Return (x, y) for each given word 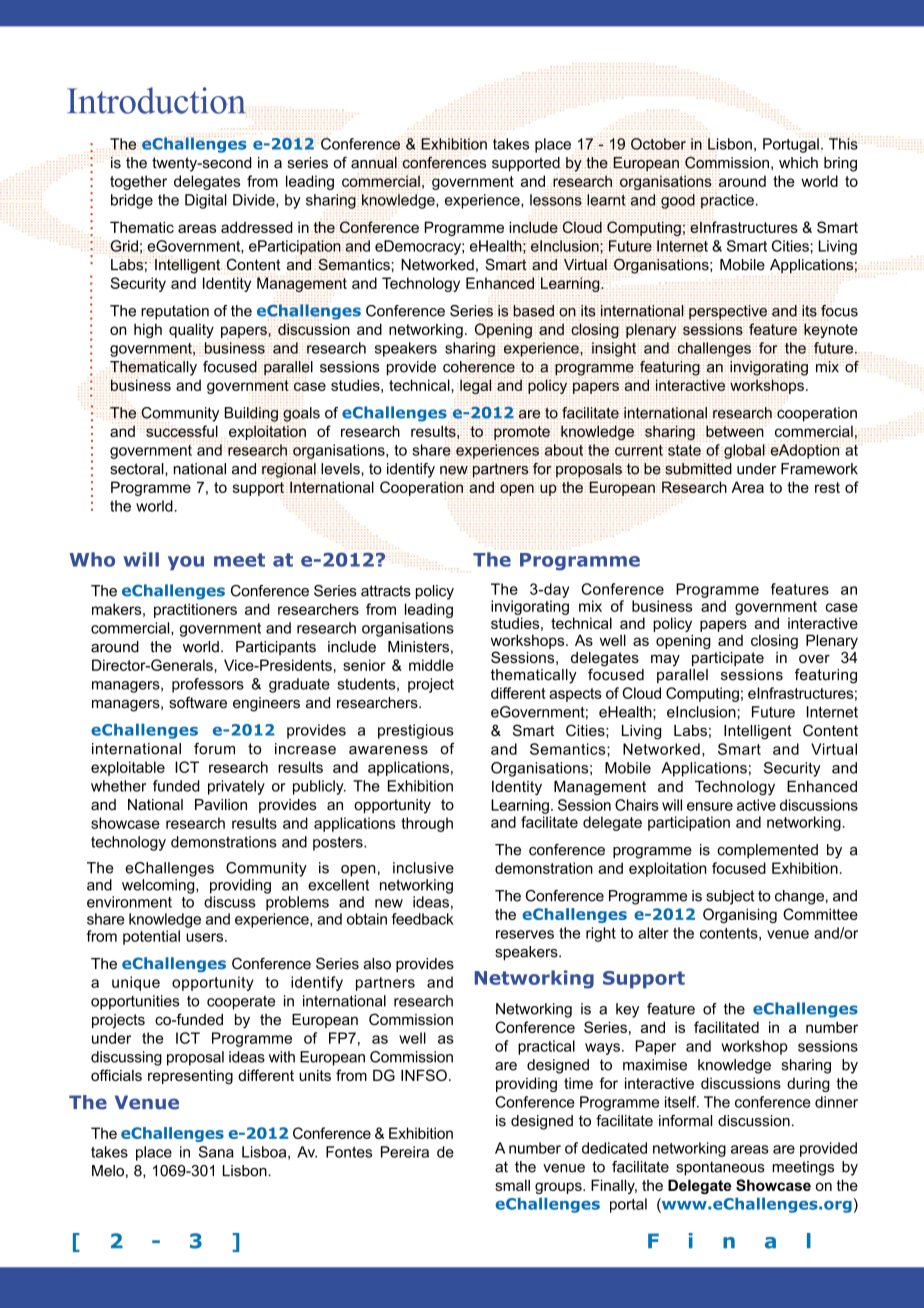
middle (431, 665)
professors (208, 685)
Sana (216, 1152)
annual (375, 162)
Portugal (791, 144)
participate (728, 659)
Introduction (156, 100)
